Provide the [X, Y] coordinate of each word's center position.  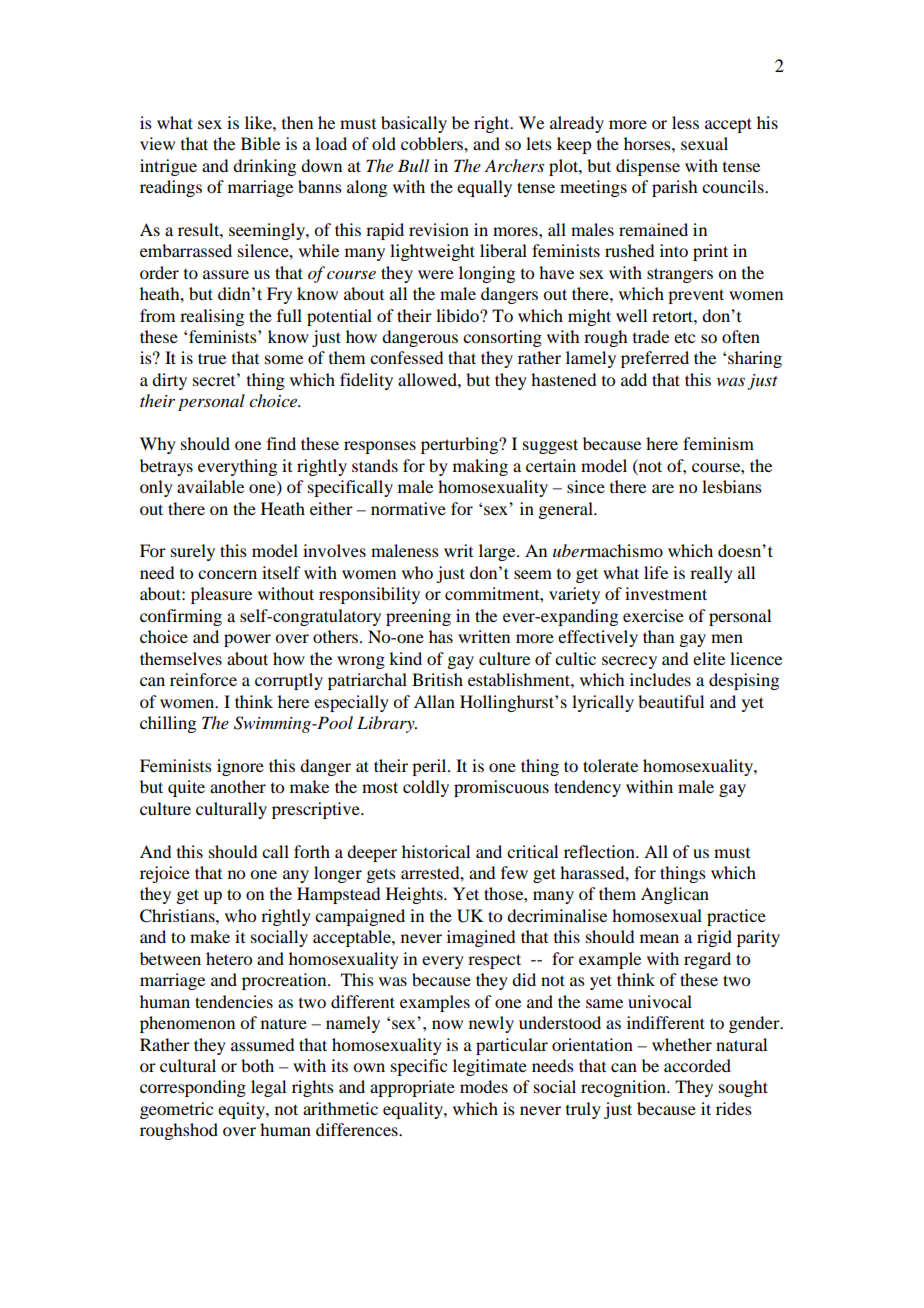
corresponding [193, 1088]
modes [484, 1086]
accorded [697, 1065]
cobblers [433, 143]
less [685, 122]
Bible [260, 143]
